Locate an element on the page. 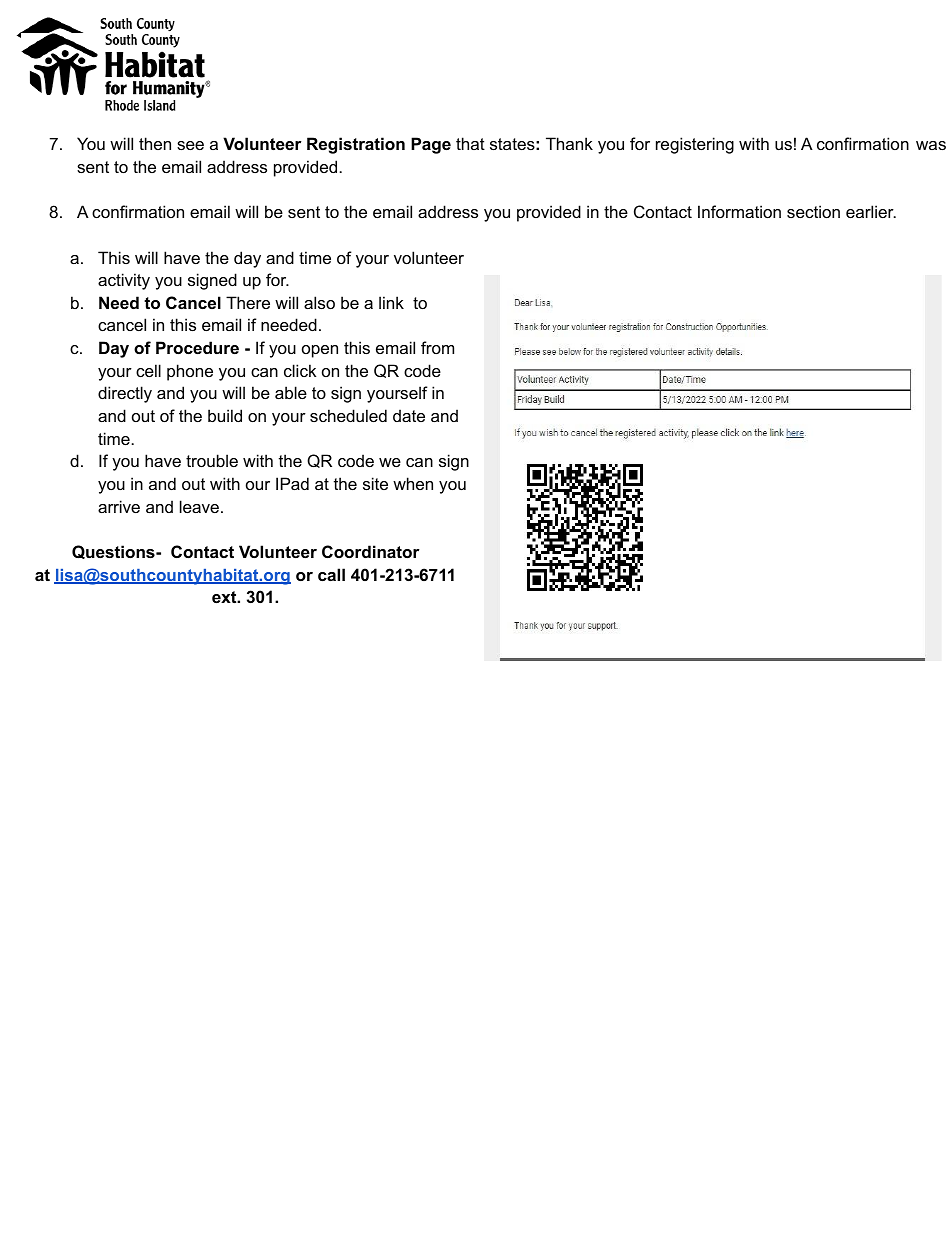  see is located at coordinates (190, 145).
